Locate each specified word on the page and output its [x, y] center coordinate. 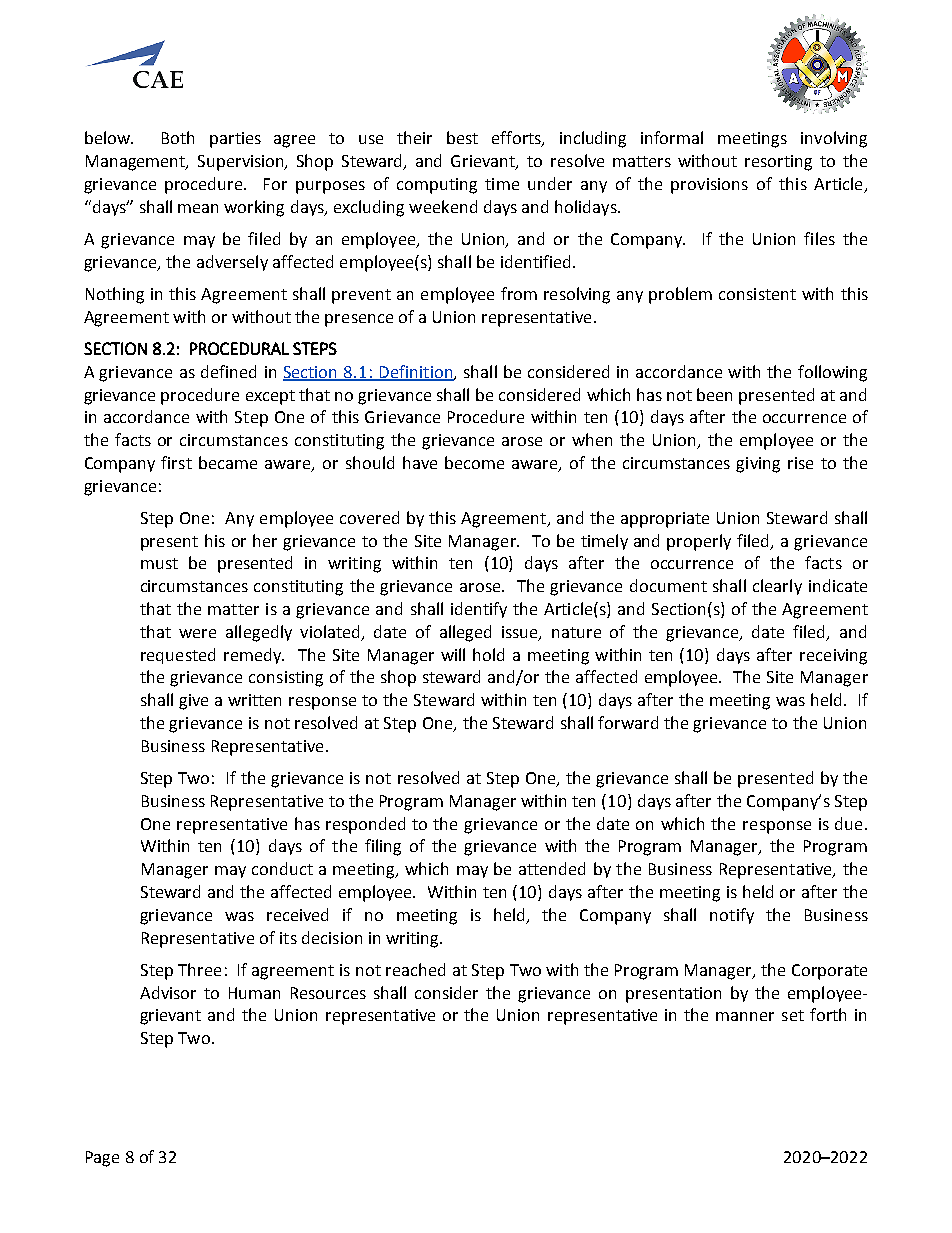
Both [178, 137]
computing [437, 186]
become [474, 462]
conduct [282, 868]
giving [758, 465]
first [176, 462]
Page [102, 1159]
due [848, 823]
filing [383, 847]
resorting [778, 163]
